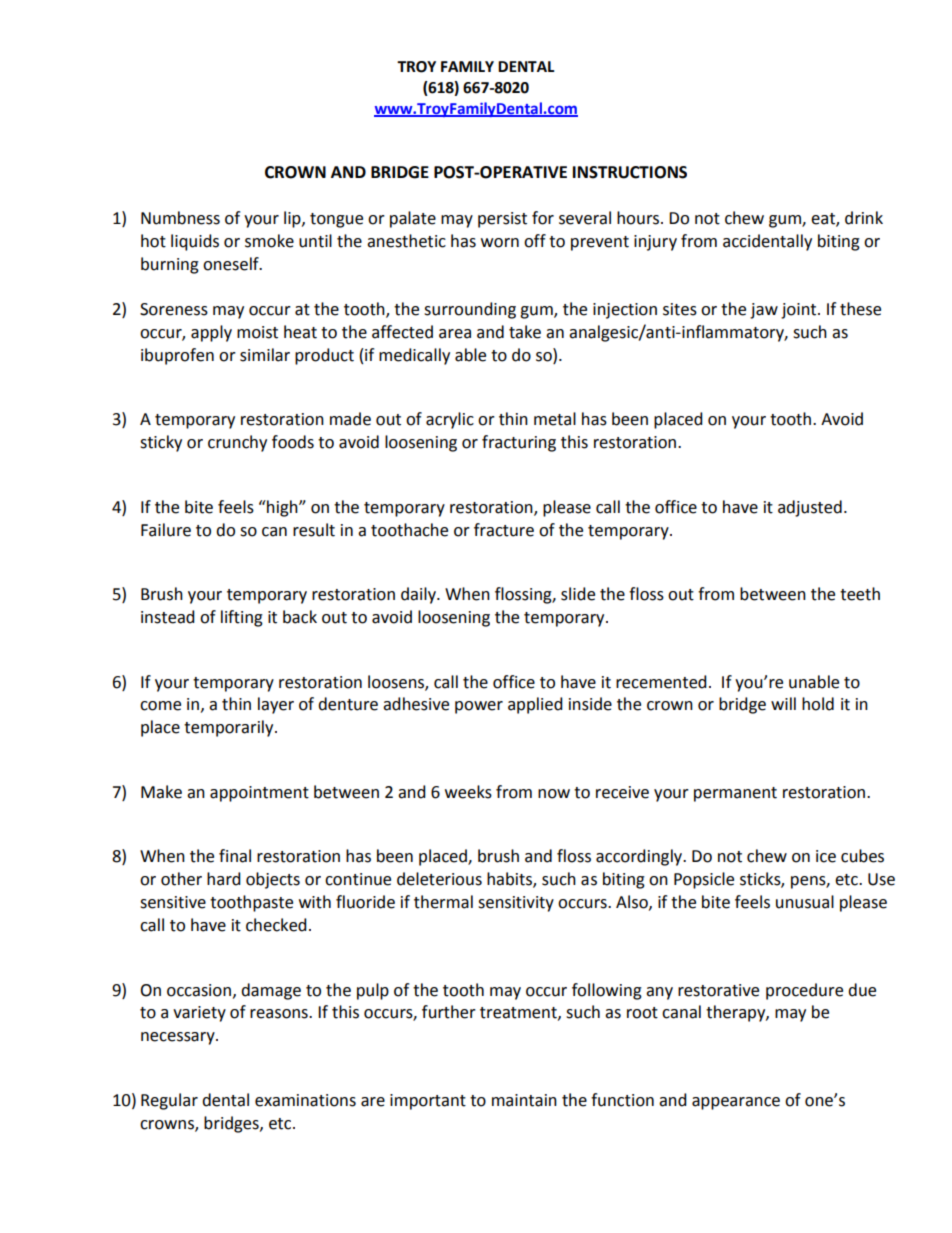 This document has height=1233, width=952. I want to click on lifting, so click(242, 618).
